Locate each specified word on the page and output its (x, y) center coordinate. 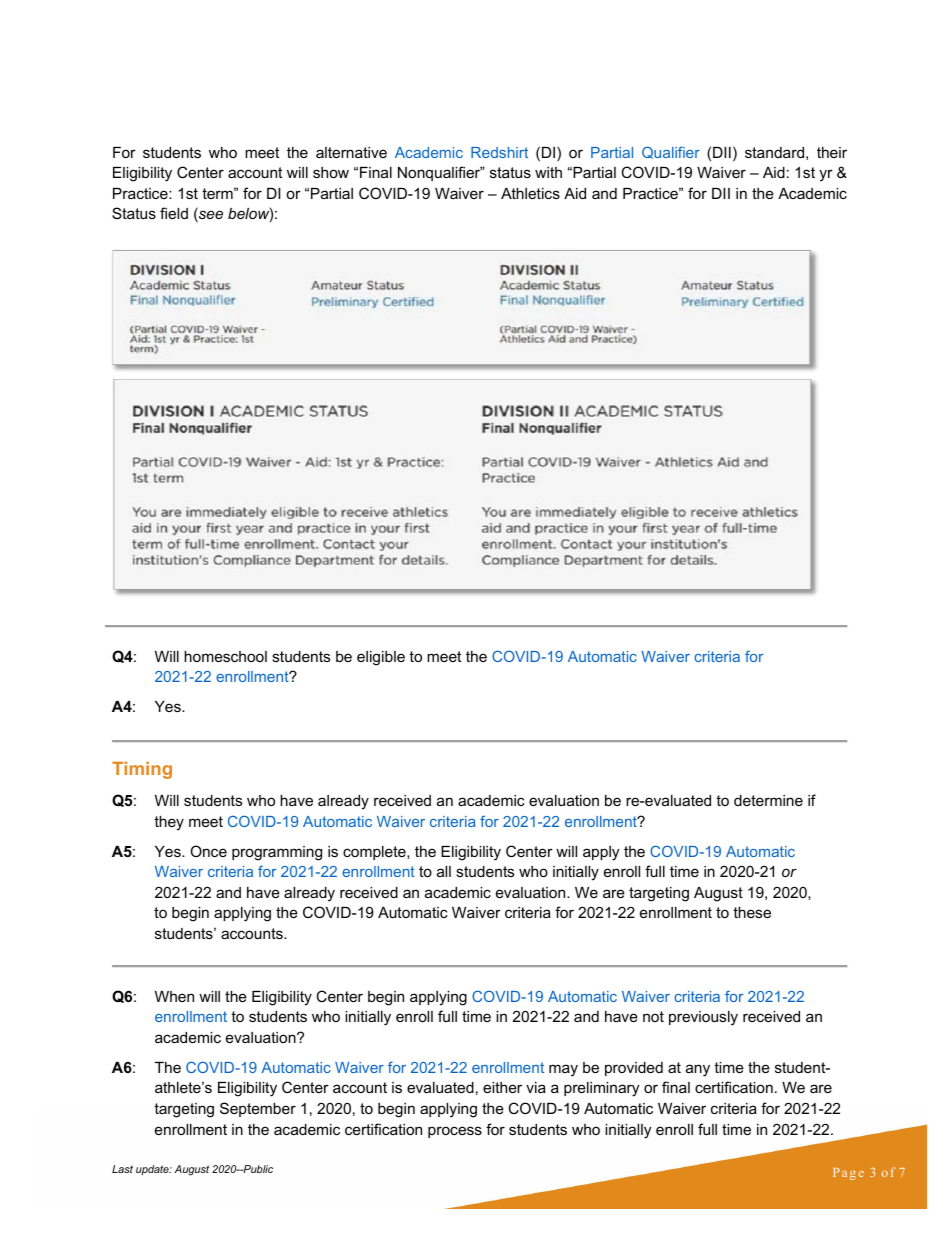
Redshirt (499, 152)
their (832, 152)
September (258, 1109)
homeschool (225, 656)
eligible (381, 658)
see (210, 216)
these (752, 912)
